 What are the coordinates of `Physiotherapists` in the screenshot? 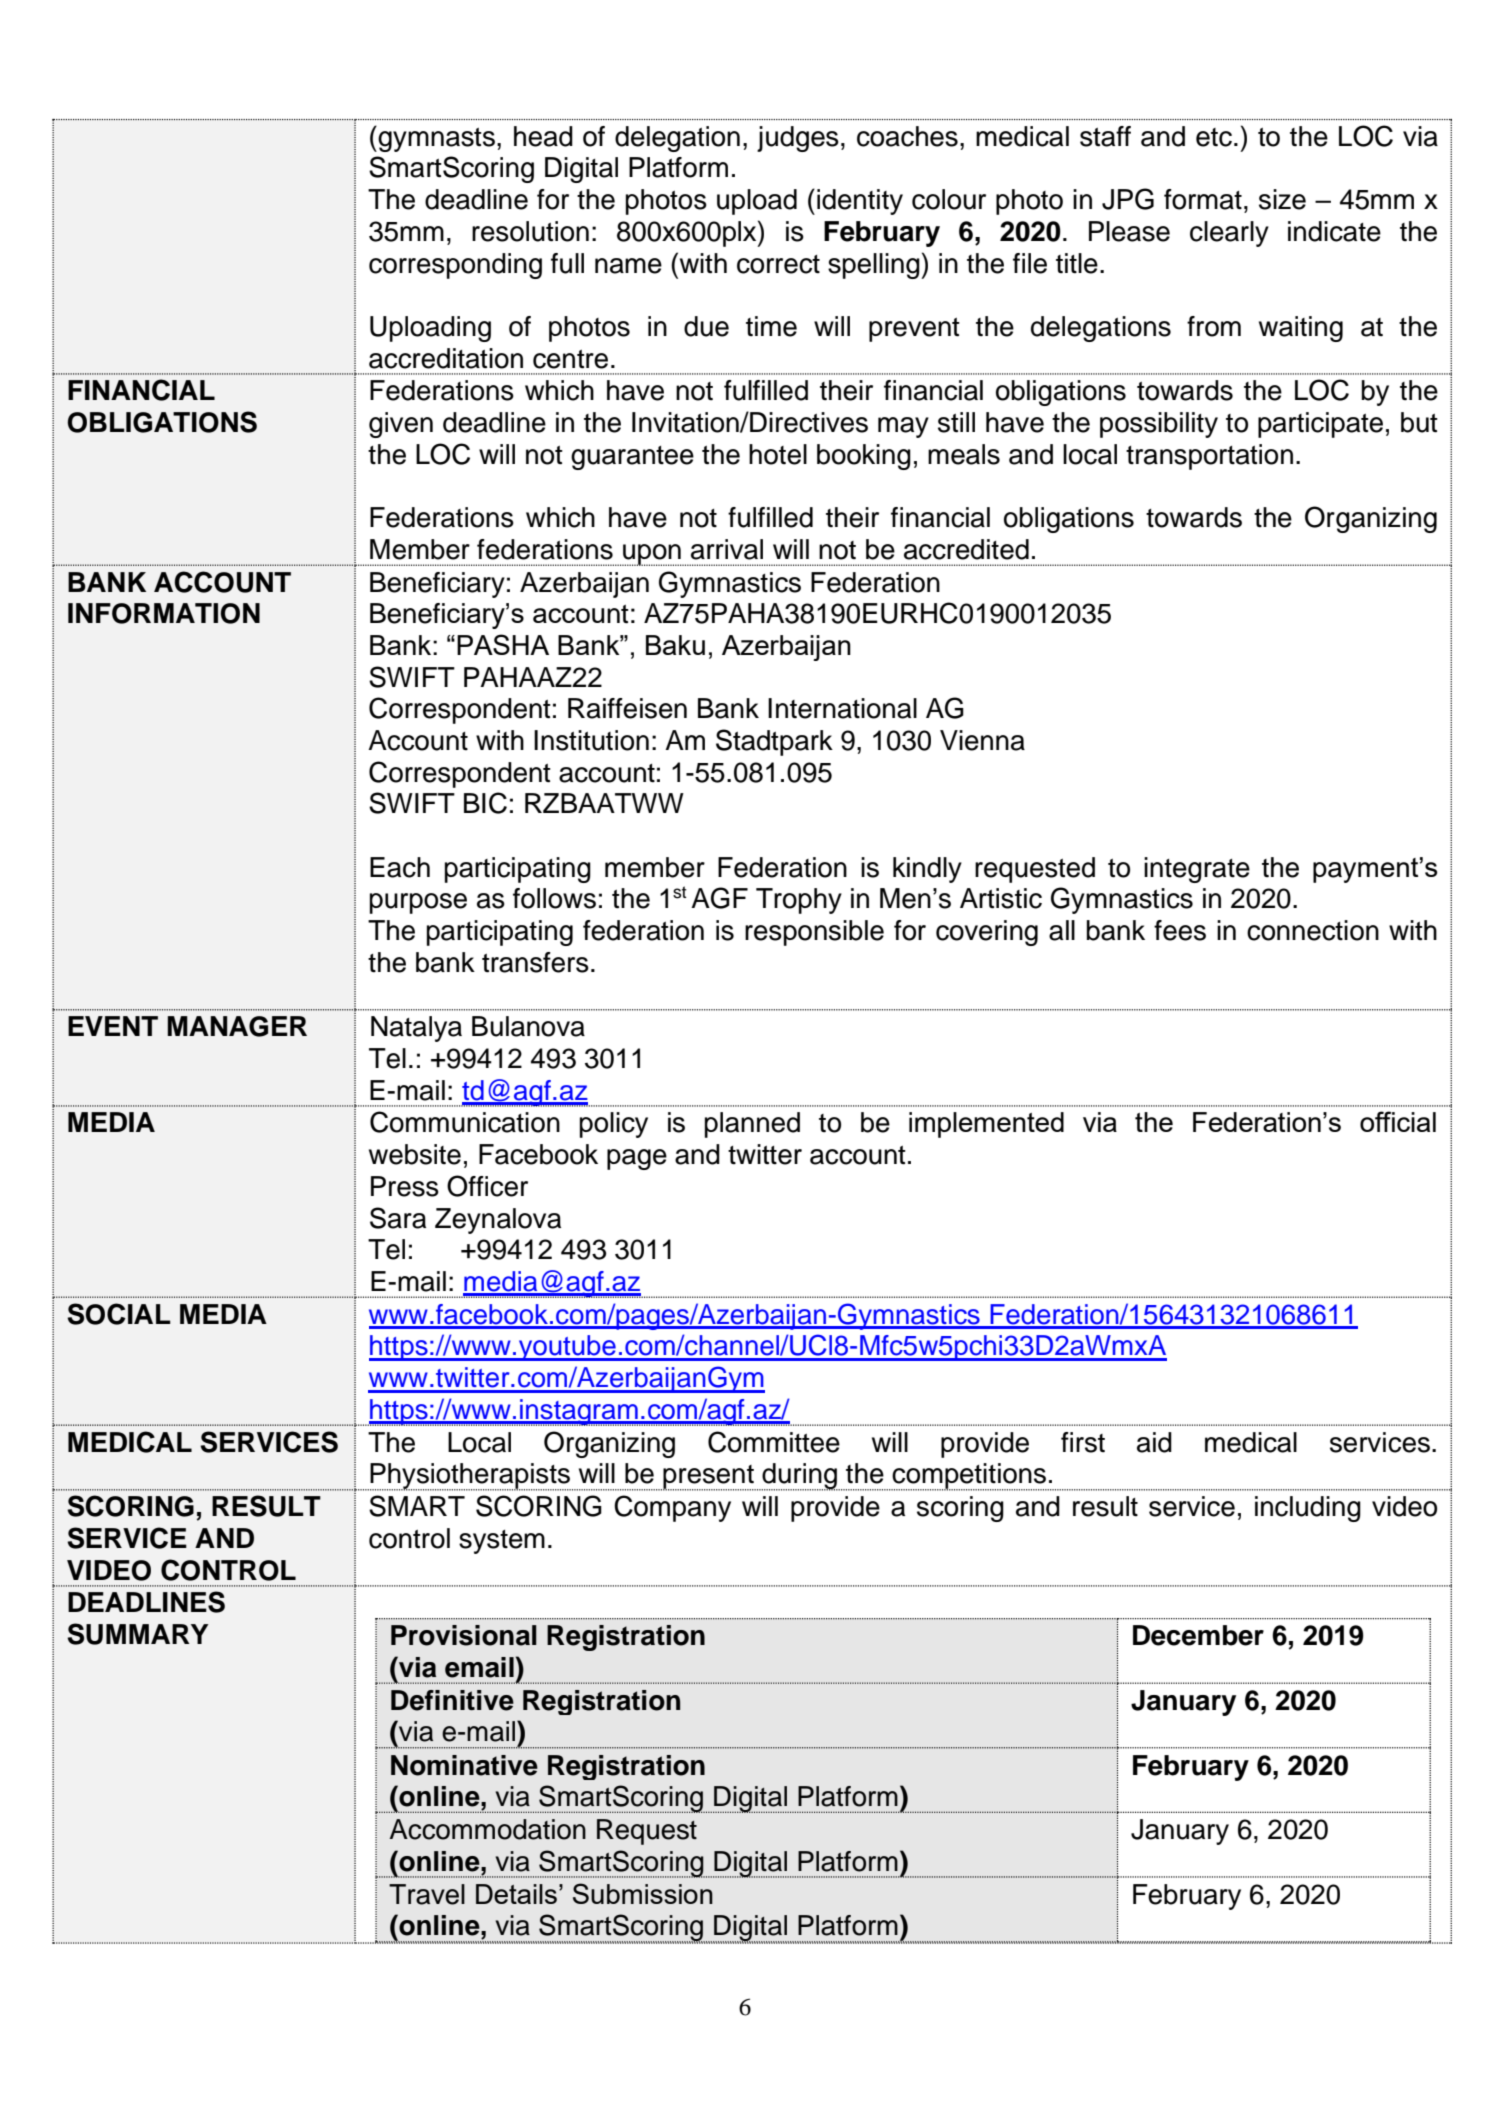 It's located at (469, 1477).
